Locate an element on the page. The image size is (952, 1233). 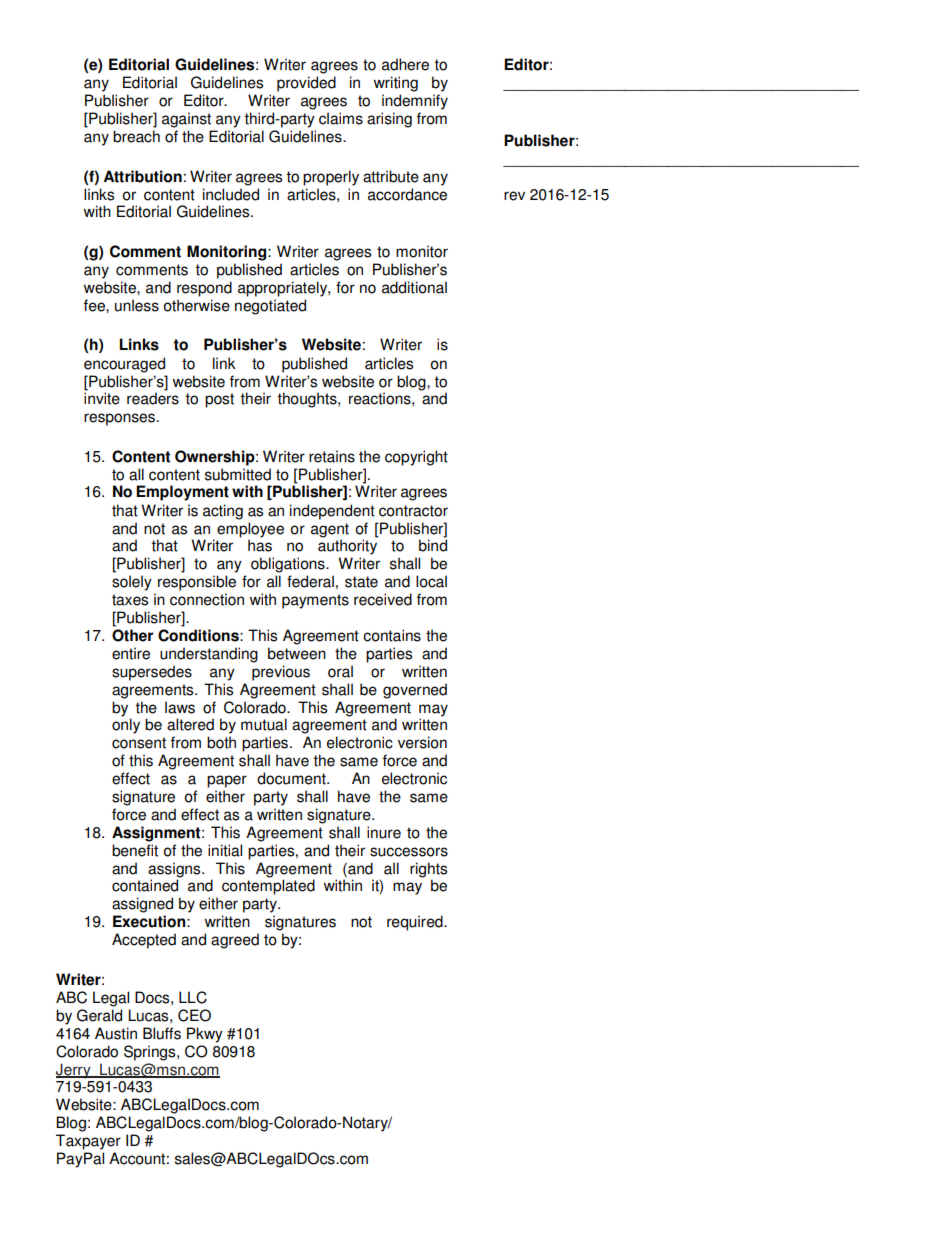
breach is located at coordinates (136, 136).
